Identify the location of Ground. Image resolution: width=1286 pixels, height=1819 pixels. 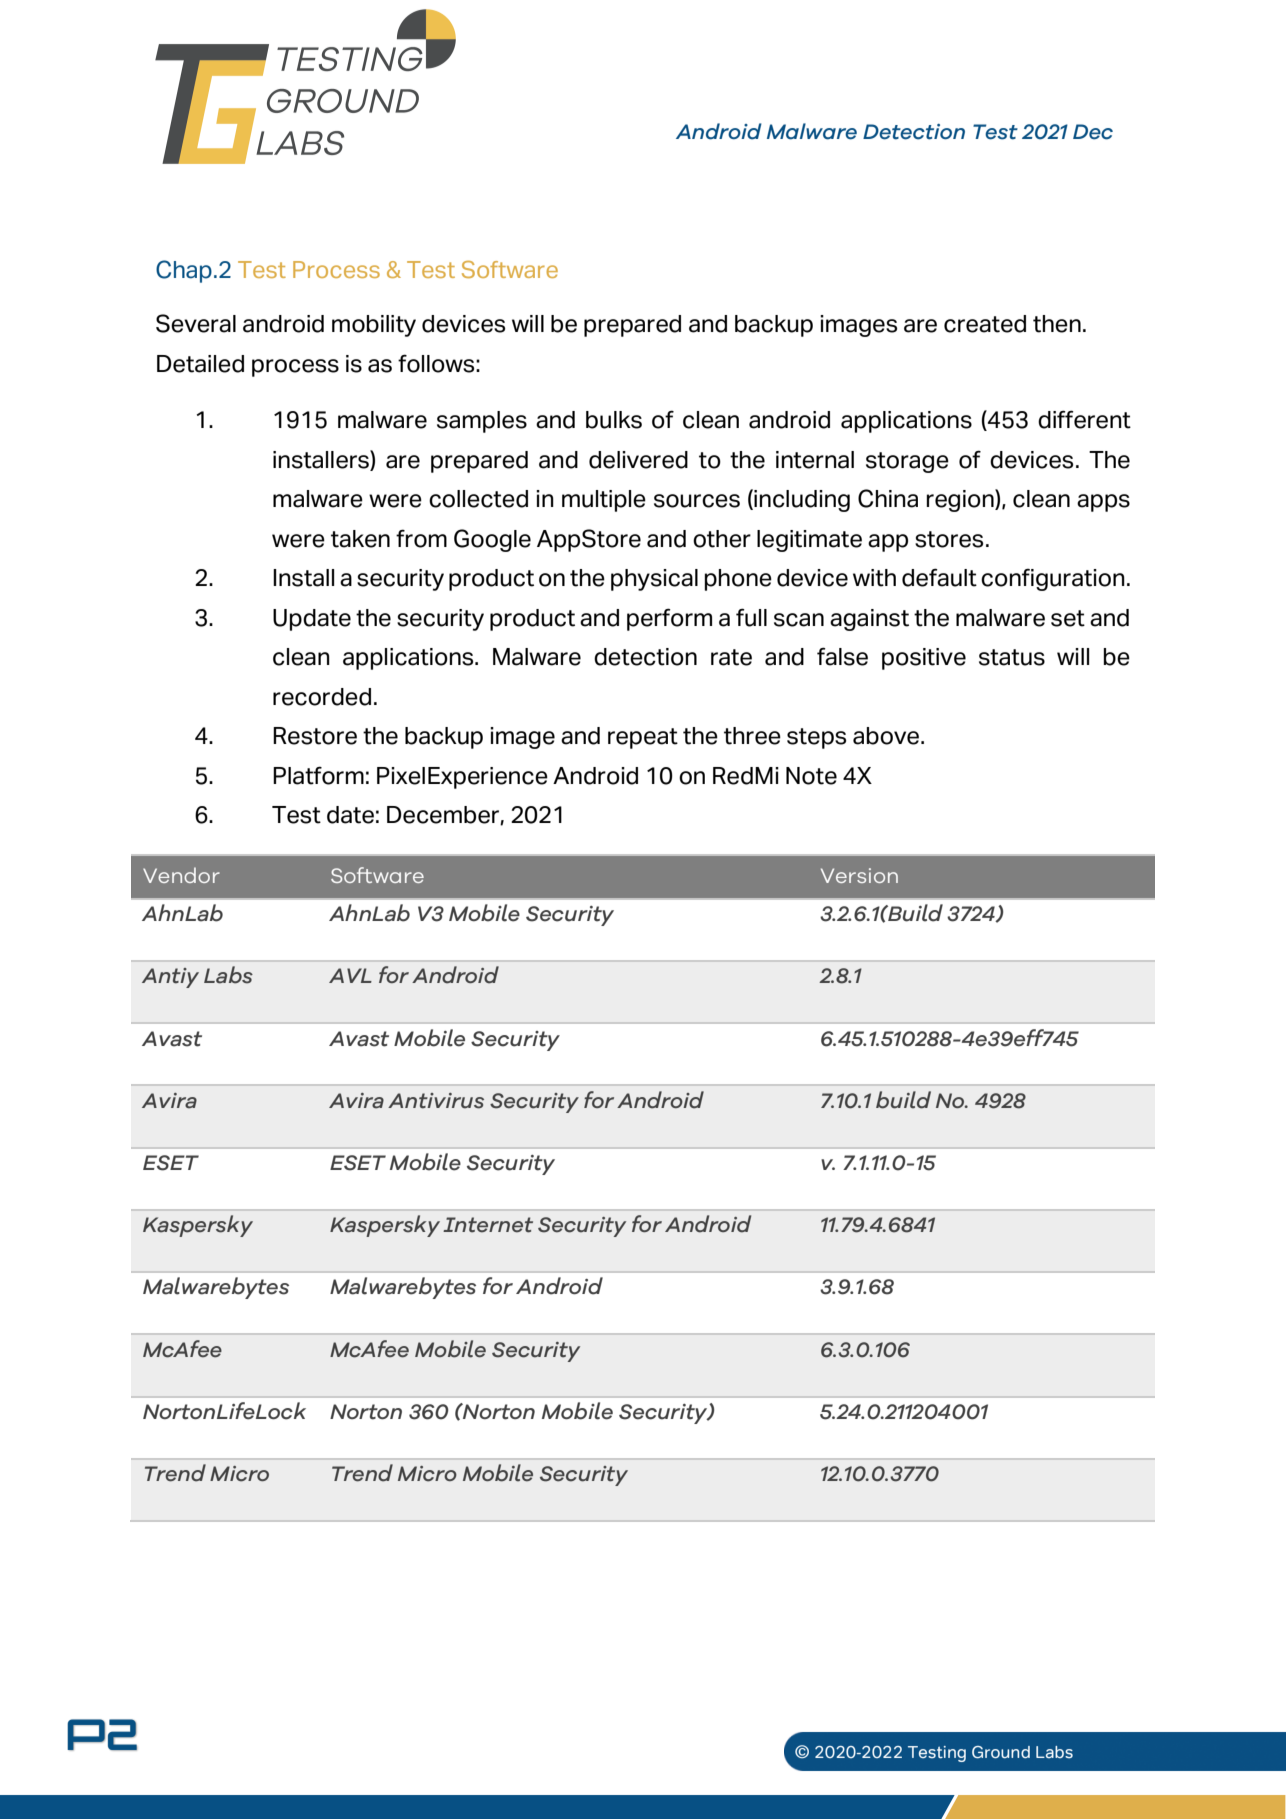
(1001, 1752).
